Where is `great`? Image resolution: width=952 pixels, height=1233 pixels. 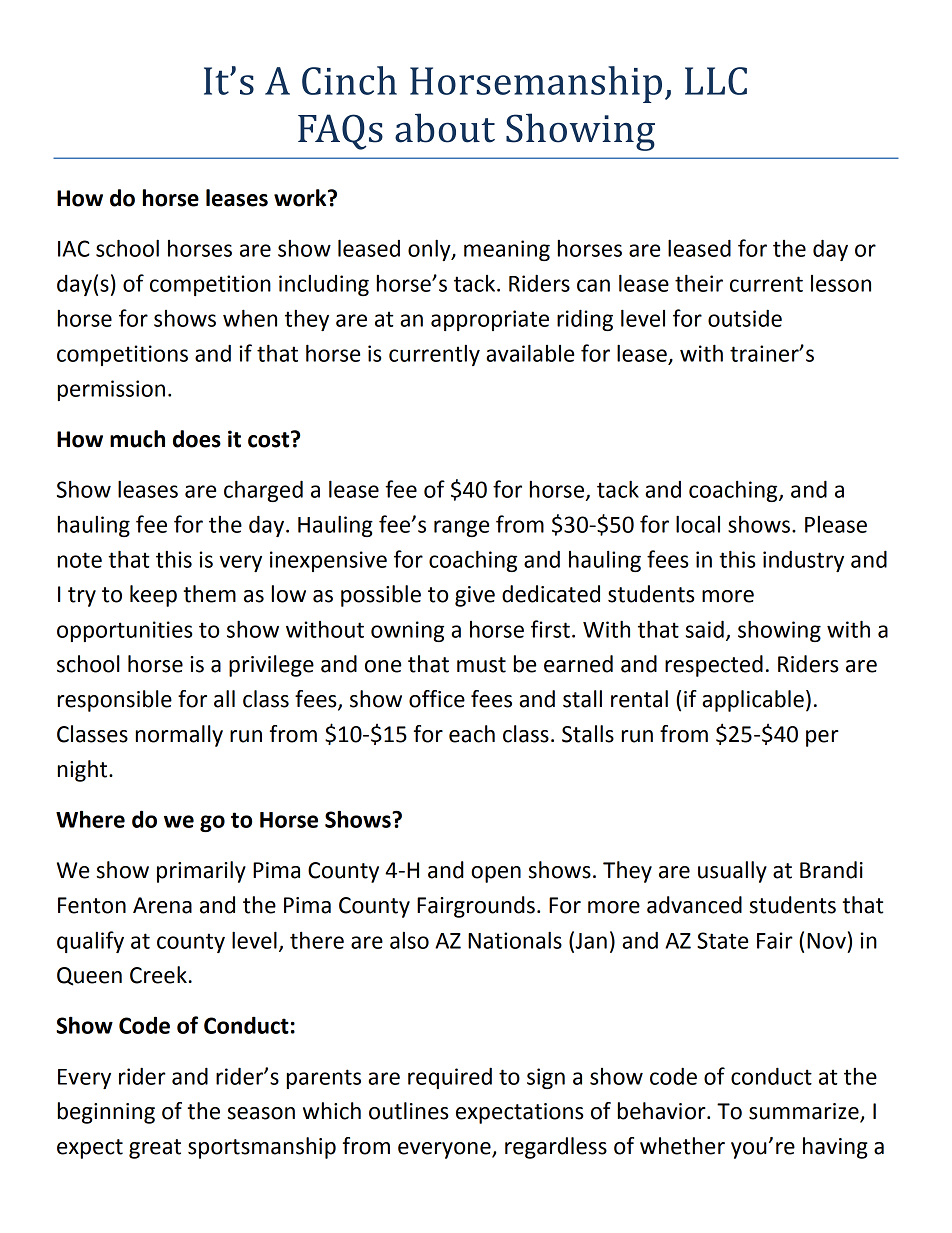
great is located at coordinates (155, 1149).
